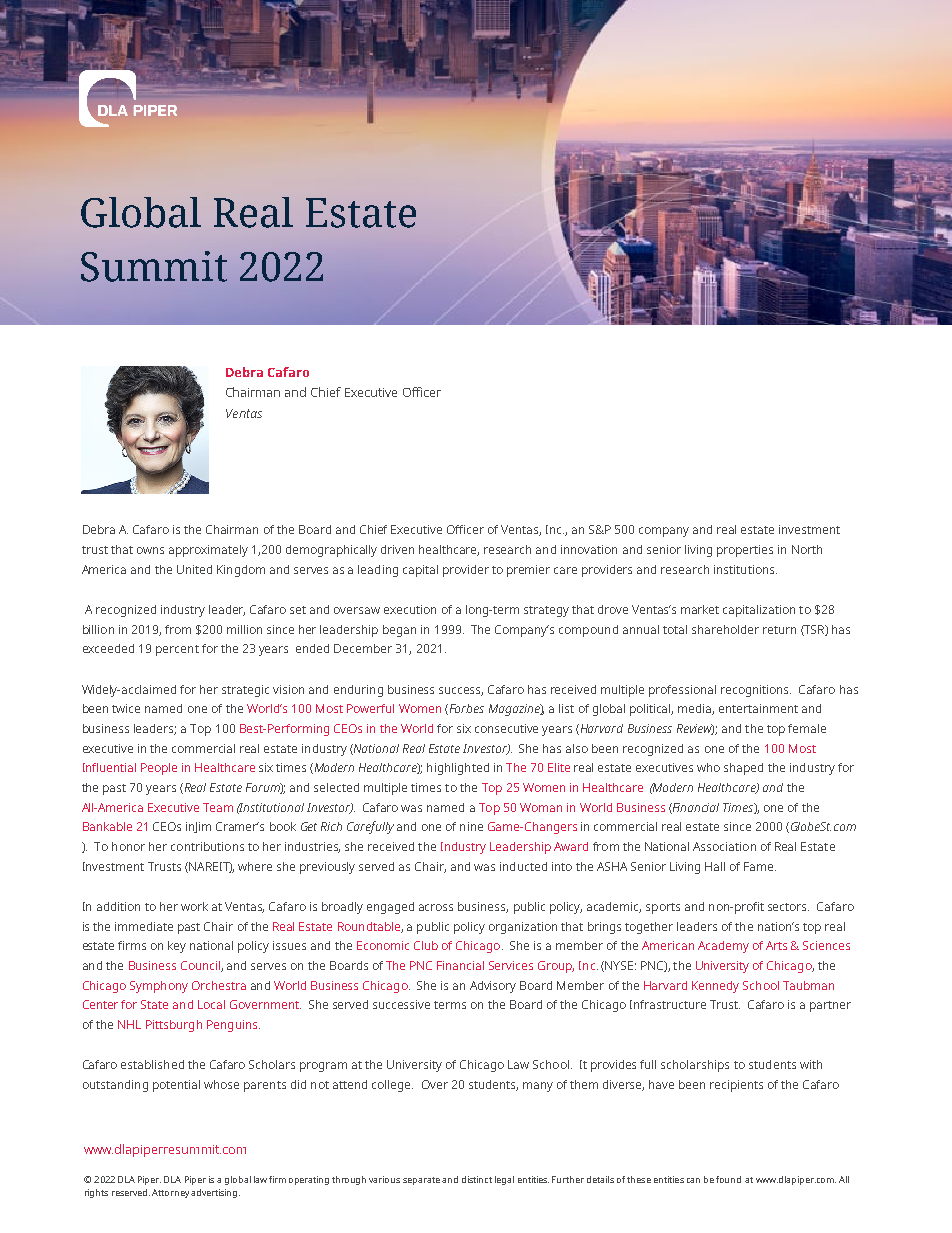  Describe the element at coordinates (493, 987) in the screenshot. I see `Advisory` at that location.
